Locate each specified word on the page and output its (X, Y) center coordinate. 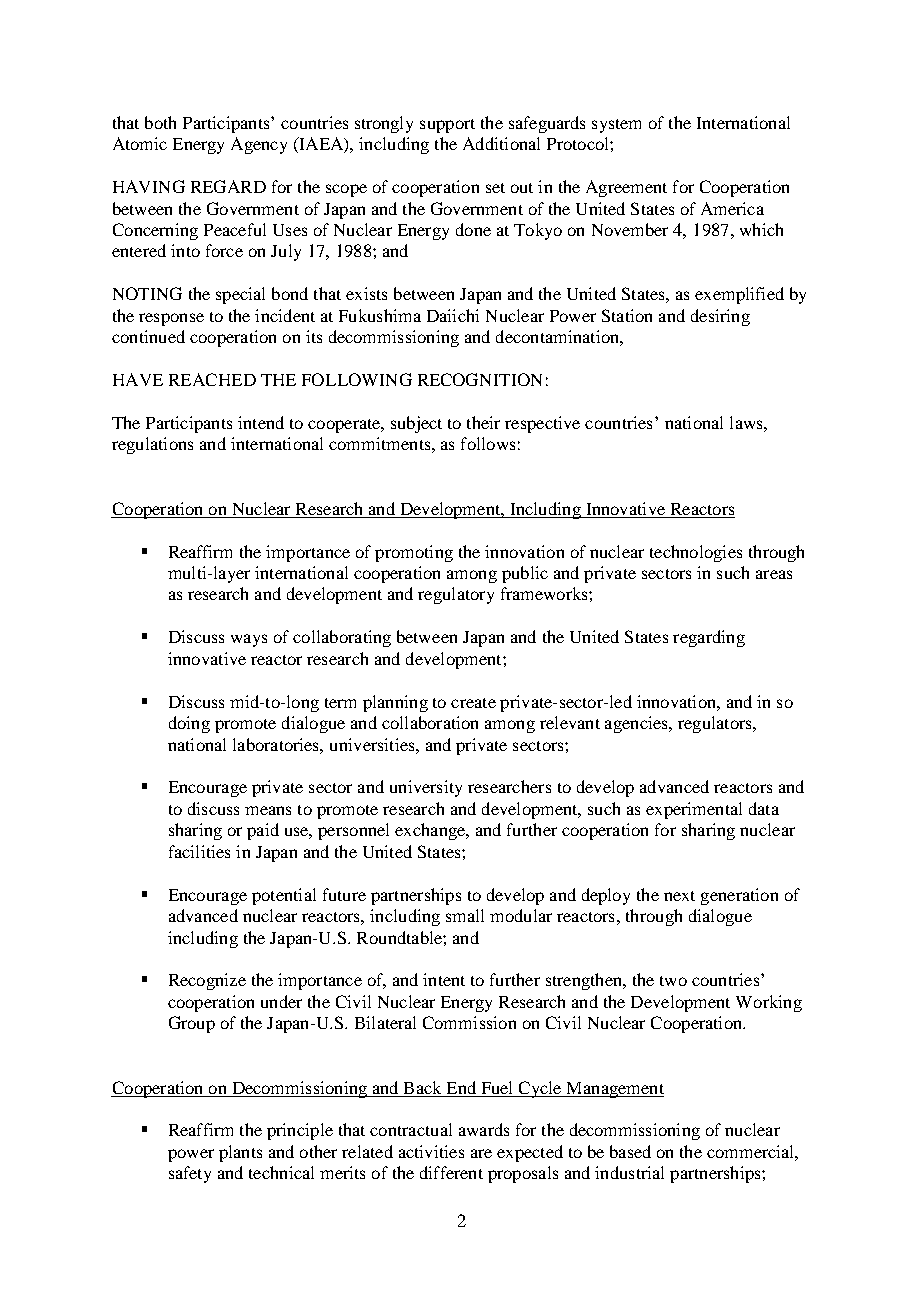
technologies (696, 553)
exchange (431, 831)
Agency (259, 145)
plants (240, 1153)
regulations (152, 445)
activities (431, 1151)
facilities (199, 851)
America (732, 208)
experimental (694, 810)
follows (488, 443)
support (447, 126)
